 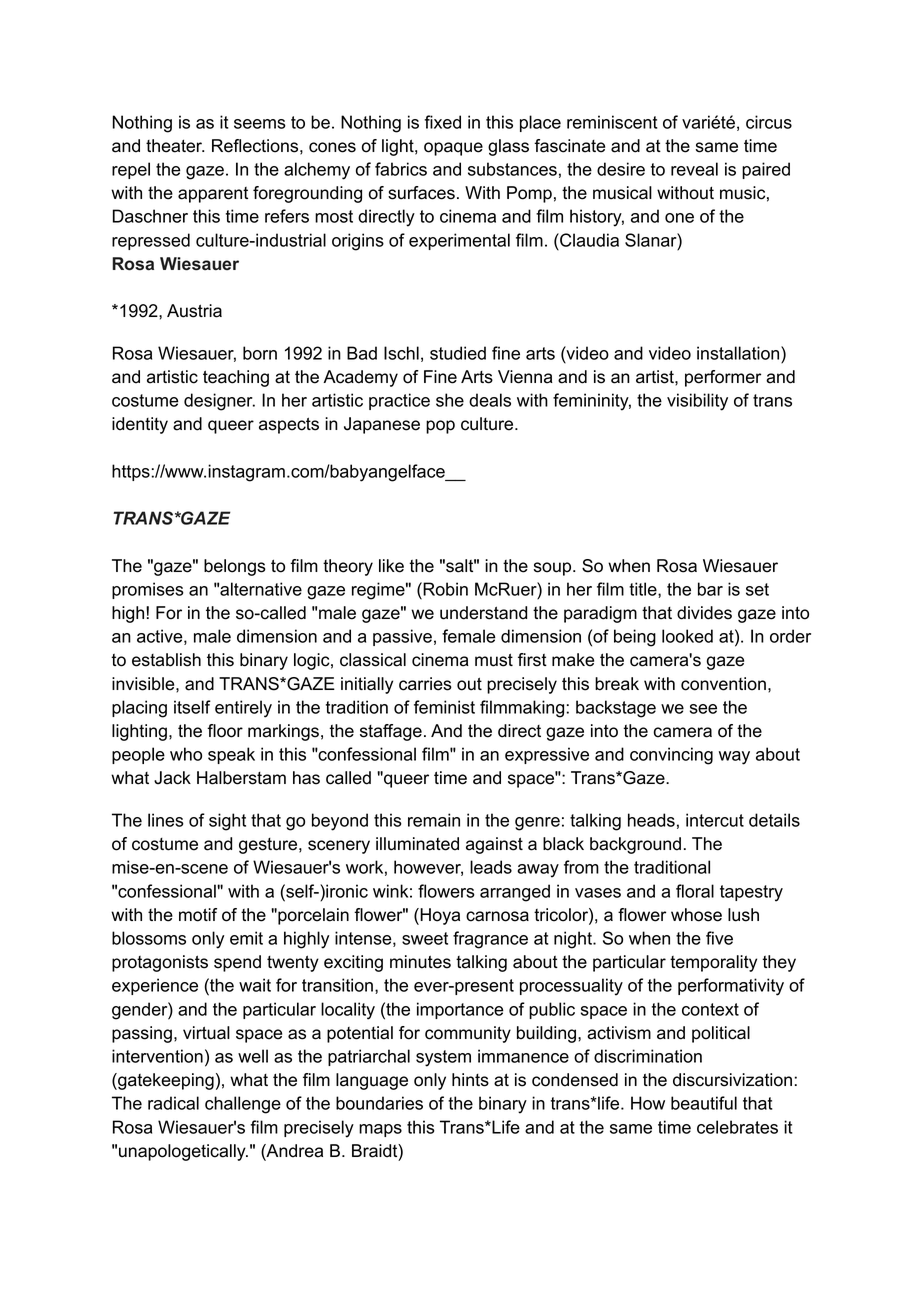 I want to click on theater, so click(x=175, y=146).
